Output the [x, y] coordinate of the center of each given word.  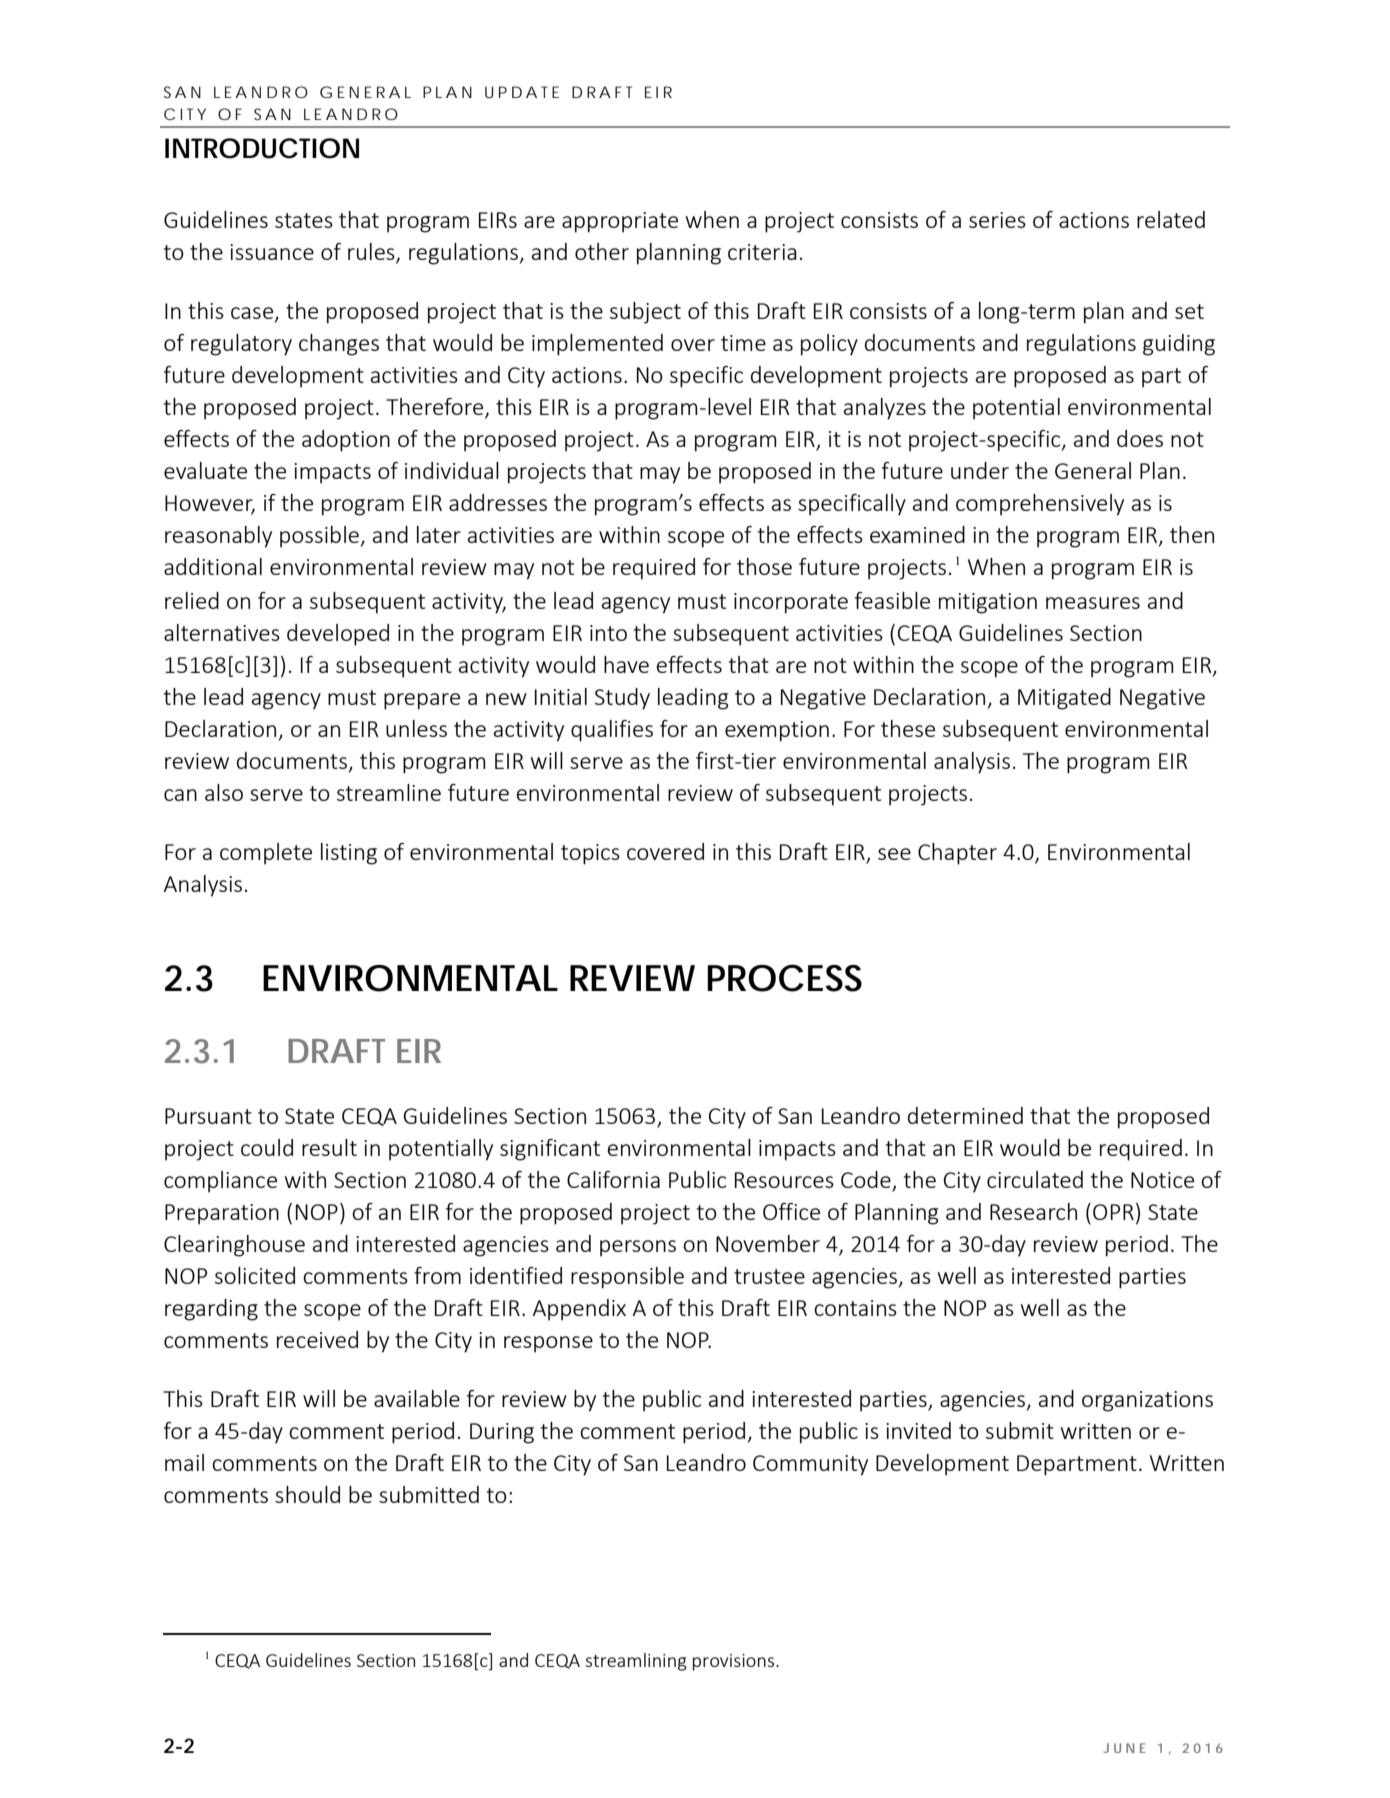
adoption [346, 441]
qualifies [612, 731]
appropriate [620, 222]
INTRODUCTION [262, 148]
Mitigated [1064, 699]
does [1140, 438]
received [317, 1339]
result [329, 1147]
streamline [389, 792]
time [743, 343]
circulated [1035, 1179]
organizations [1147, 1401]
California [613, 1179]
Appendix [579, 1310]
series [997, 220]
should [307, 1494]
